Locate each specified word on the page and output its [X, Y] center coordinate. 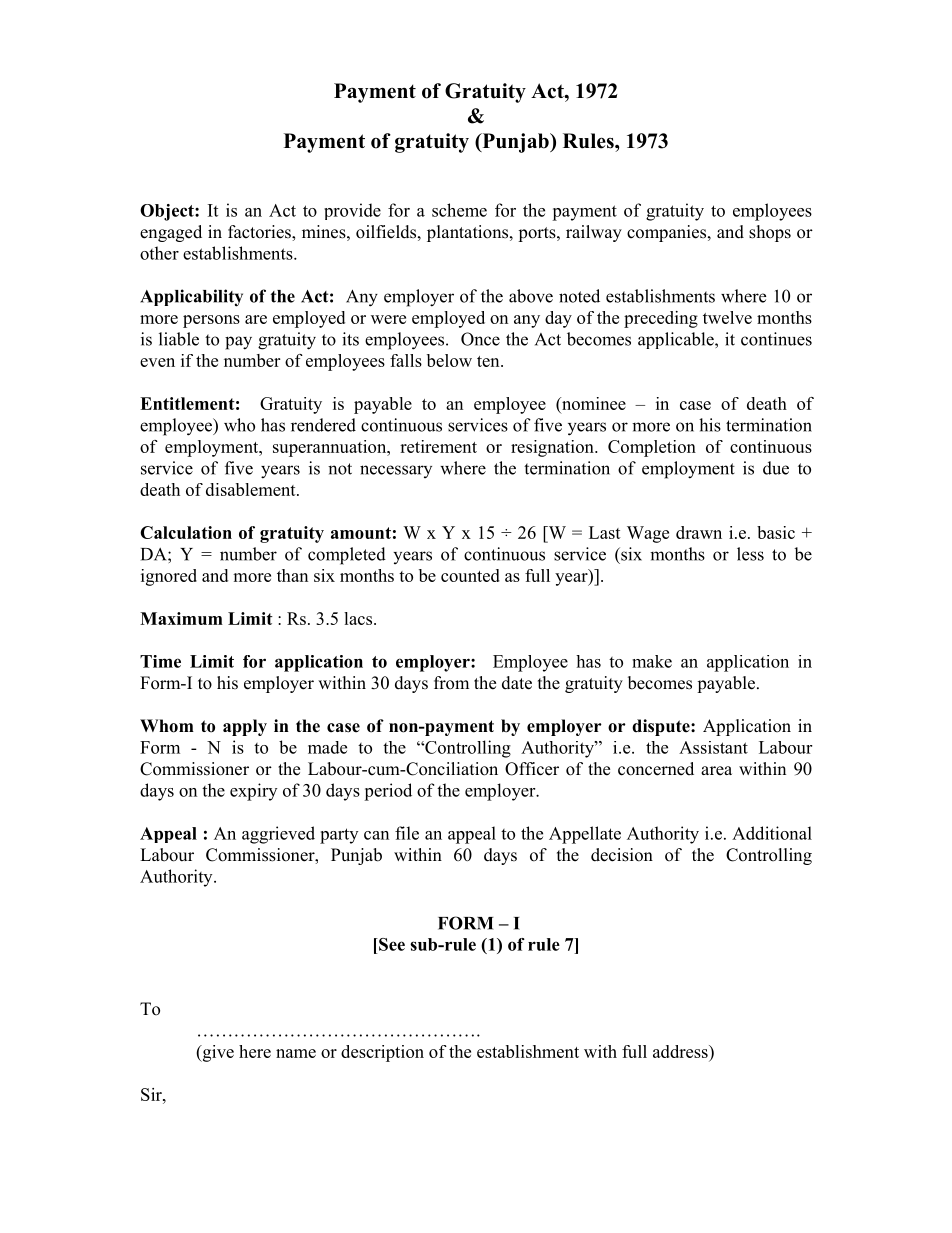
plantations [467, 233]
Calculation [186, 532]
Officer [532, 769]
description [382, 1053]
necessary [396, 471]
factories [260, 233]
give [217, 1053]
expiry [253, 792]
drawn [699, 532]
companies [668, 233]
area [716, 771]
